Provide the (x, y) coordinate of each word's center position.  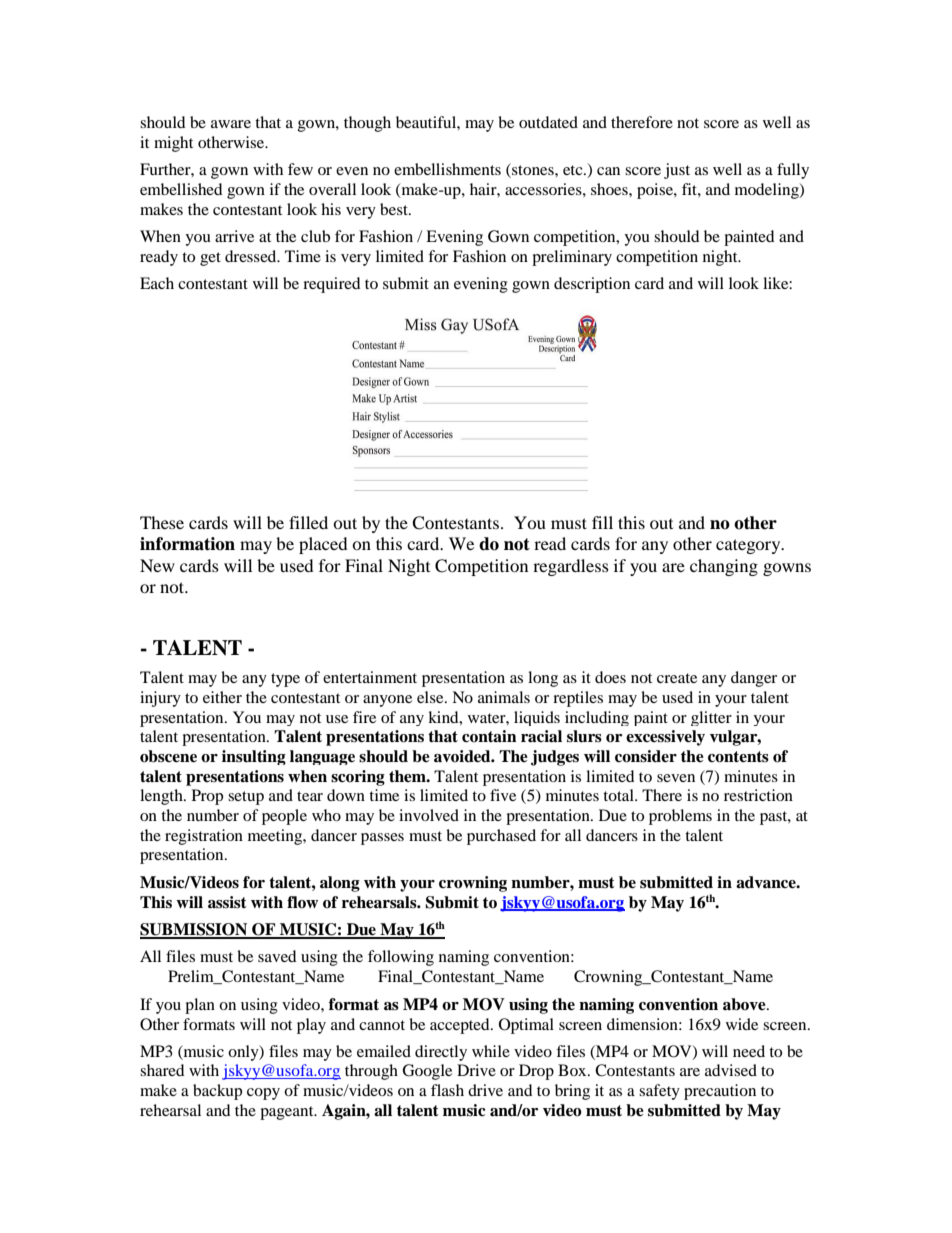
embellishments (447, 169)
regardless (571, 567)
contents (738, 757)
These (162, 522)
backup (217, 1092)
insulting (254, 757)
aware (231, 124)
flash (447, 1090)
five (503, 795)
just (677, 171)
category (749, 546)
